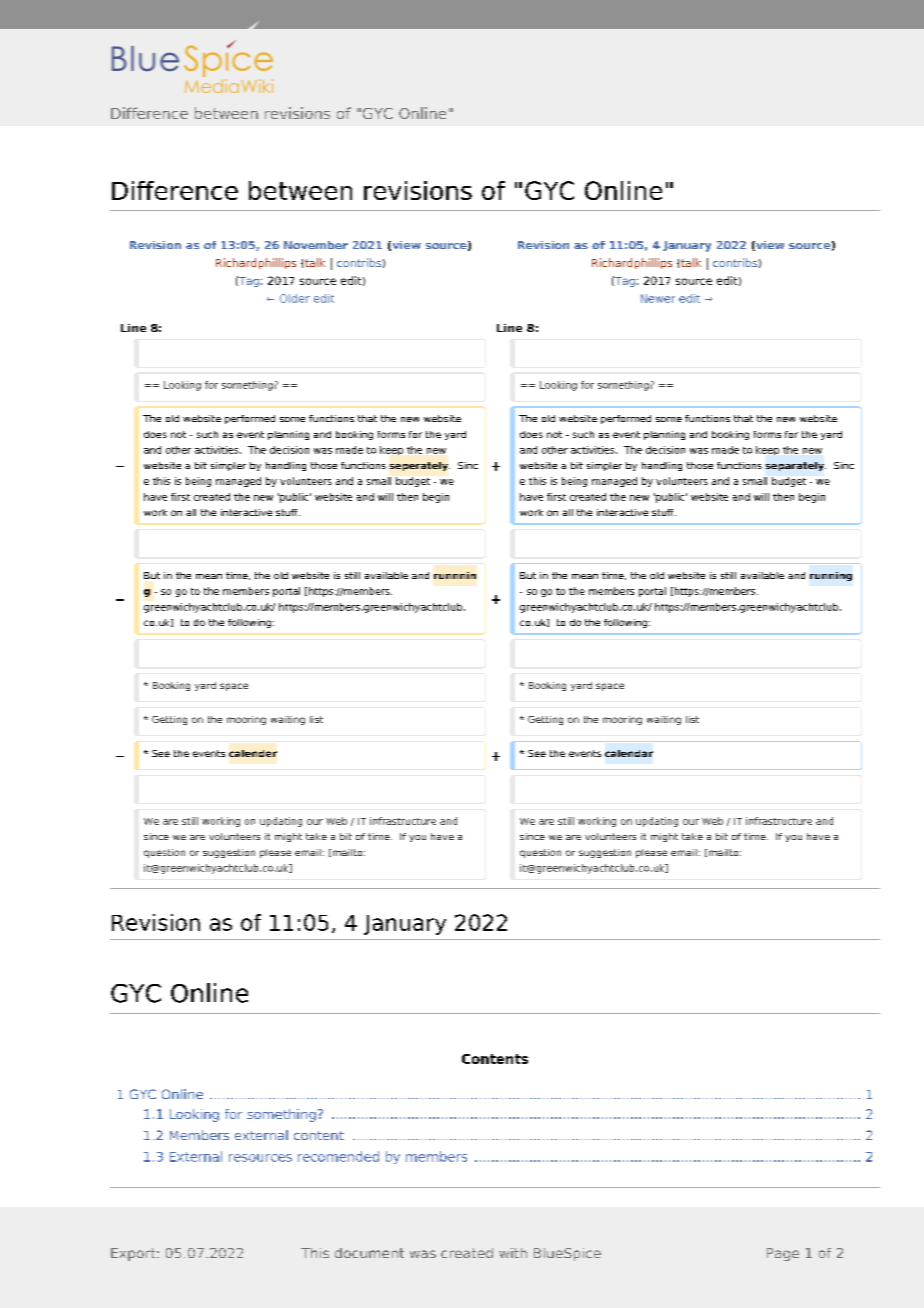  Describe the element at coordinates (831, 576) in the screenshot. I see `running` at that location.
